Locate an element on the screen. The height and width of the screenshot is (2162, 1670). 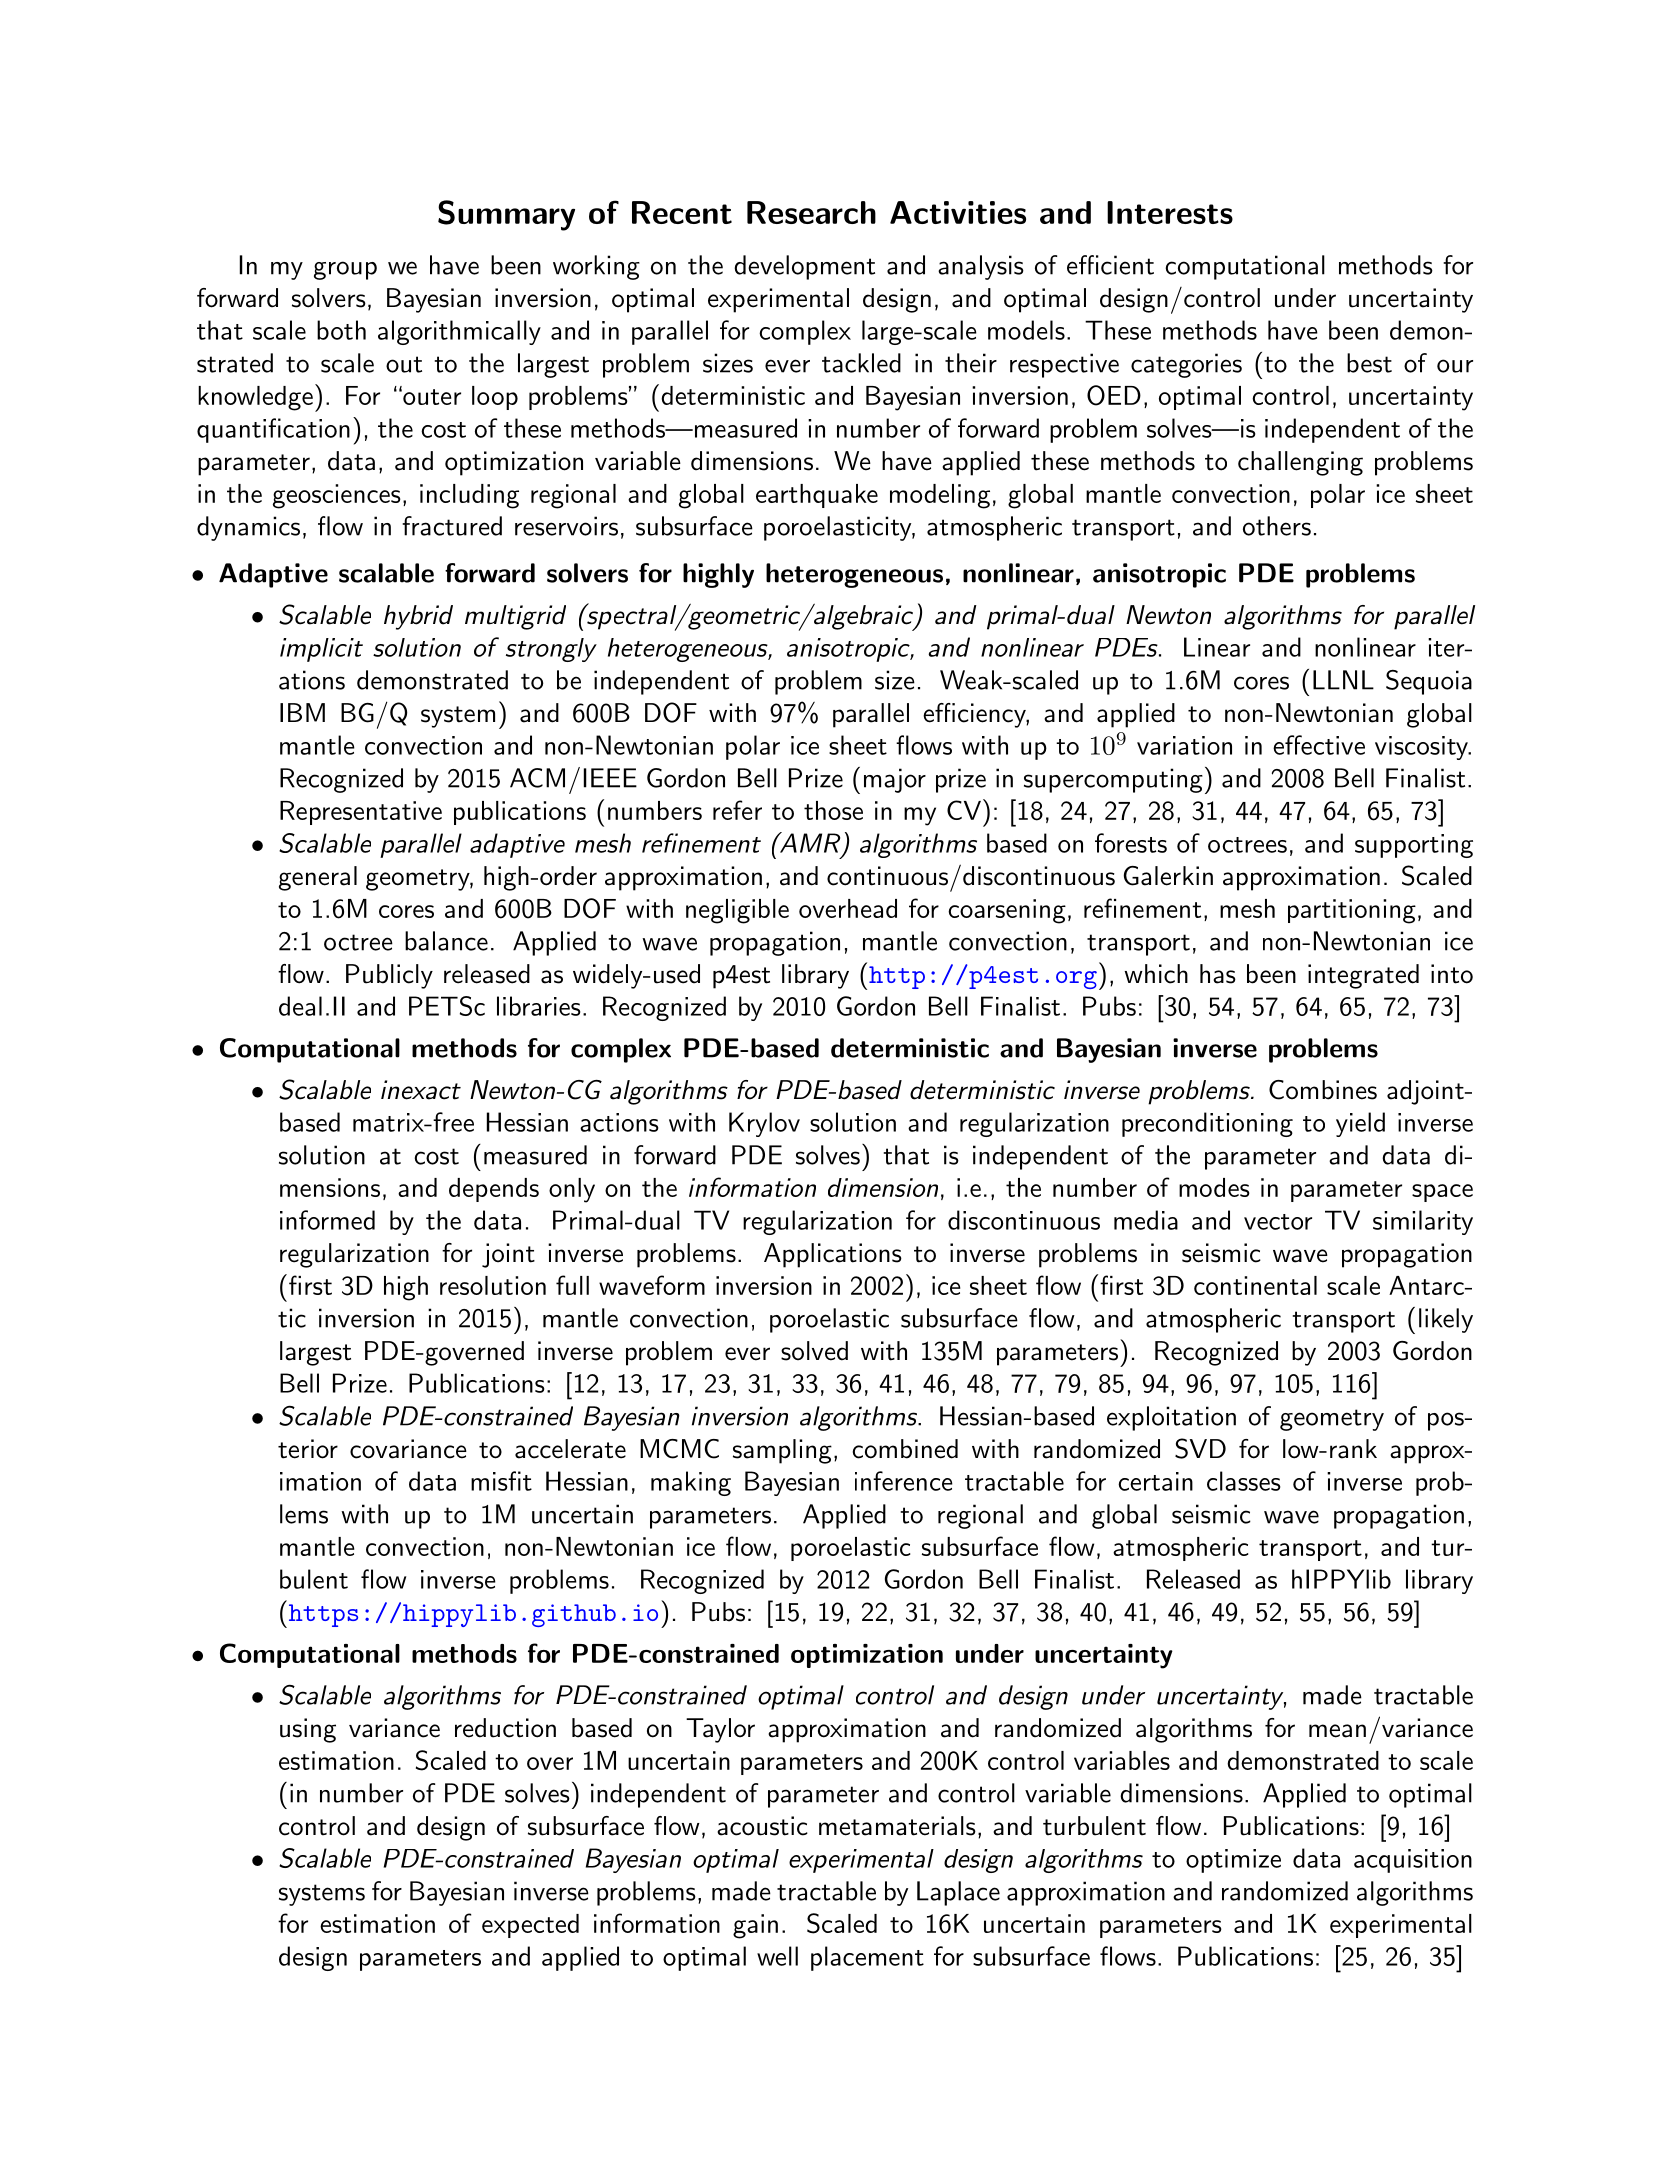
expected is located at coordinates (530, 1926).
